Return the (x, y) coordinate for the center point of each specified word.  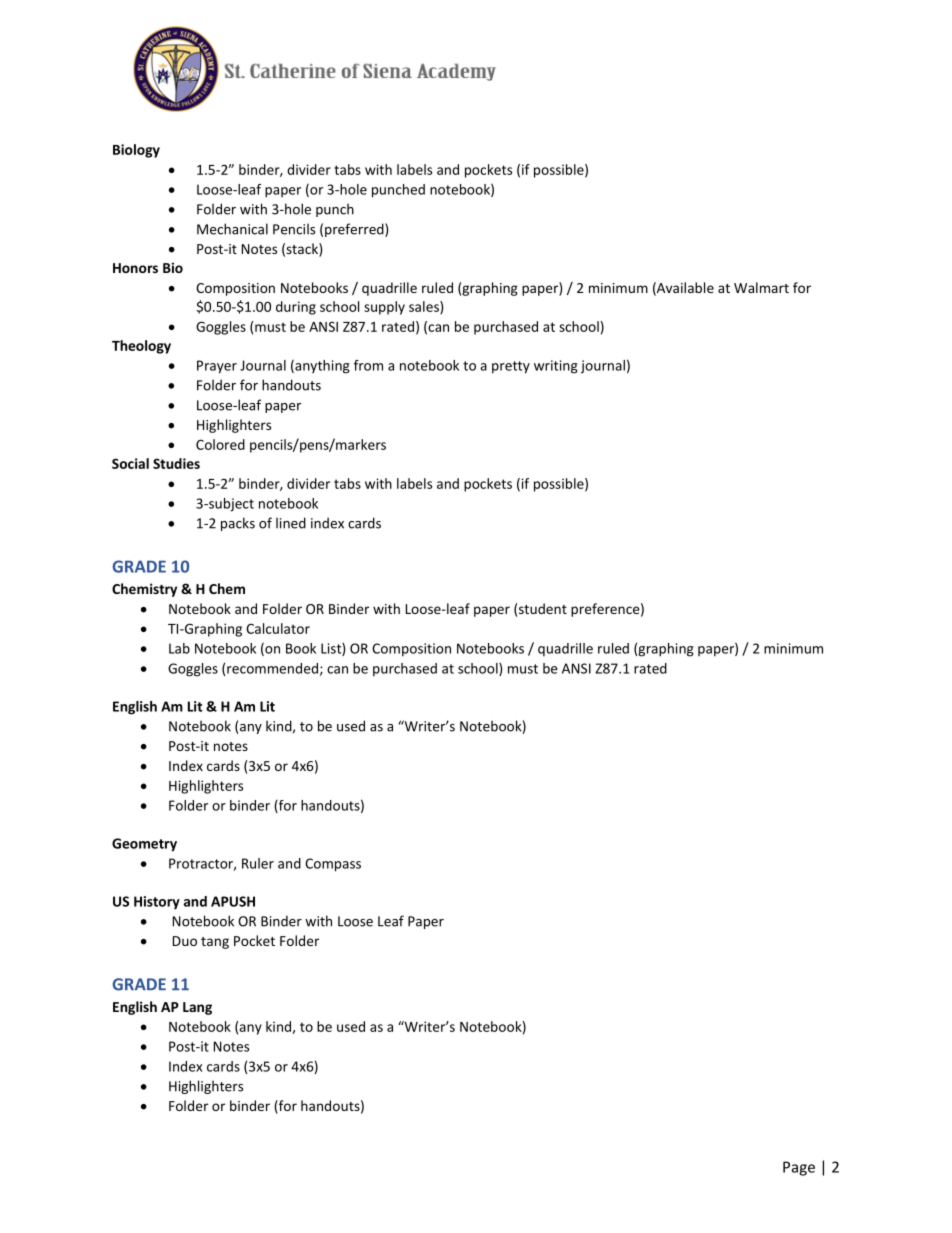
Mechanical (232, 229)
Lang (197, 1008)
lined (291, 523)
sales (425, 307)
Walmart (761, 287)
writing (556, 367)
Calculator (278, 628)
